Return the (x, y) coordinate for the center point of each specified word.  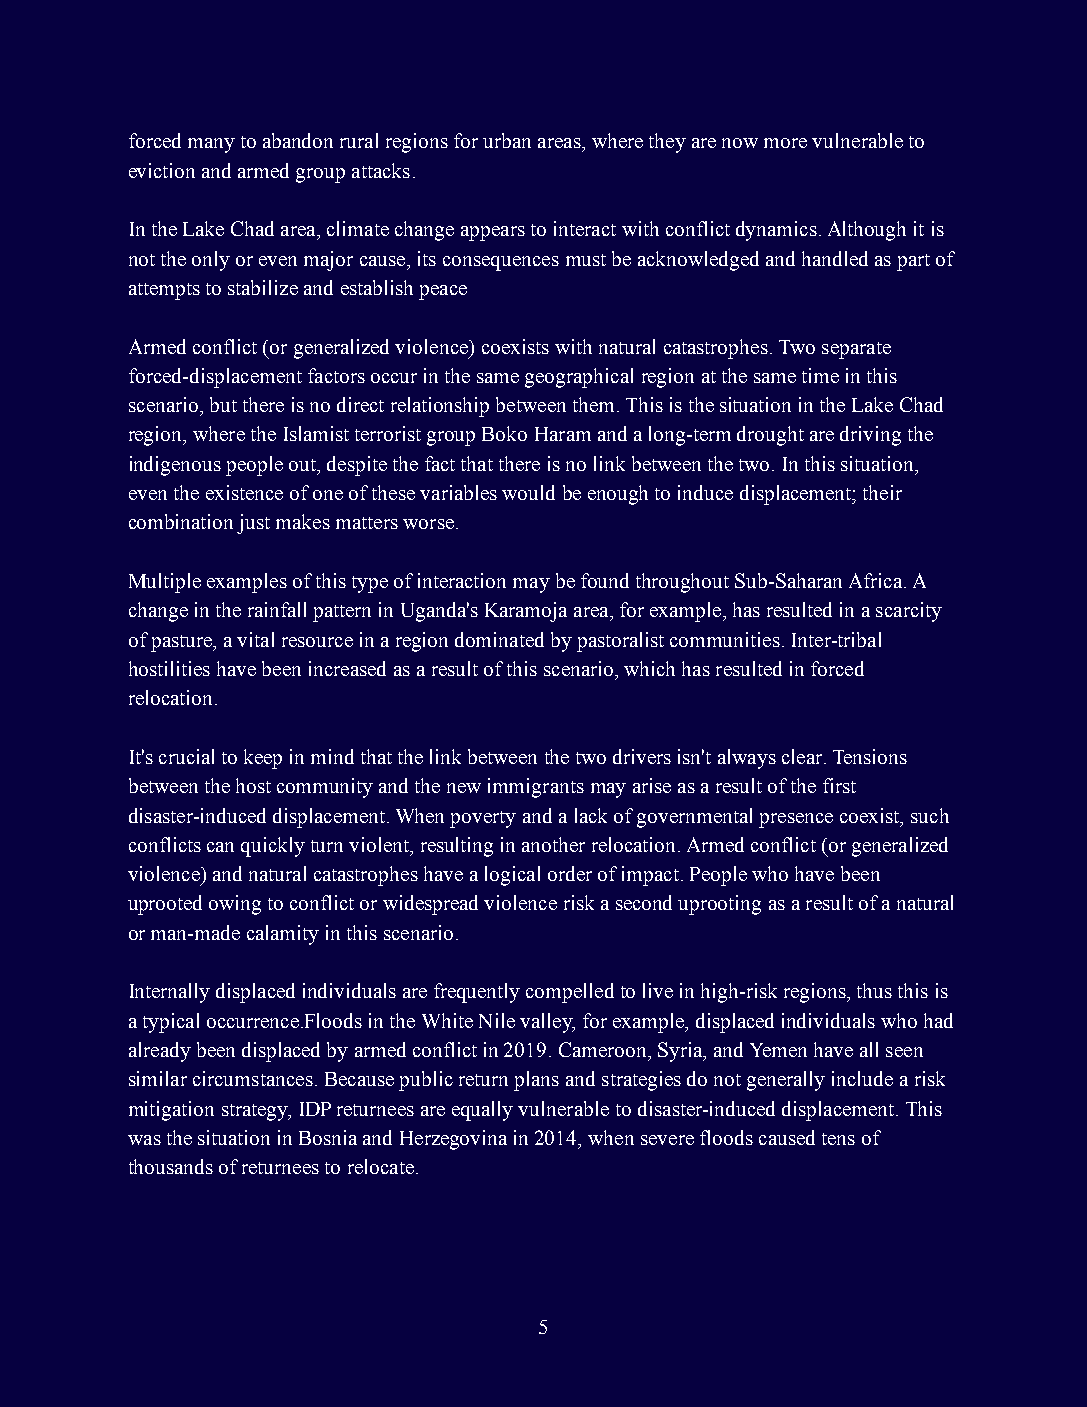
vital (255, 639)
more (785, 143)
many (211, 145)
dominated (499, 639)
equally (482, 1111)
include (862, 1078)
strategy (256, 1112)
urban (507, 140)
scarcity (909, 612)
